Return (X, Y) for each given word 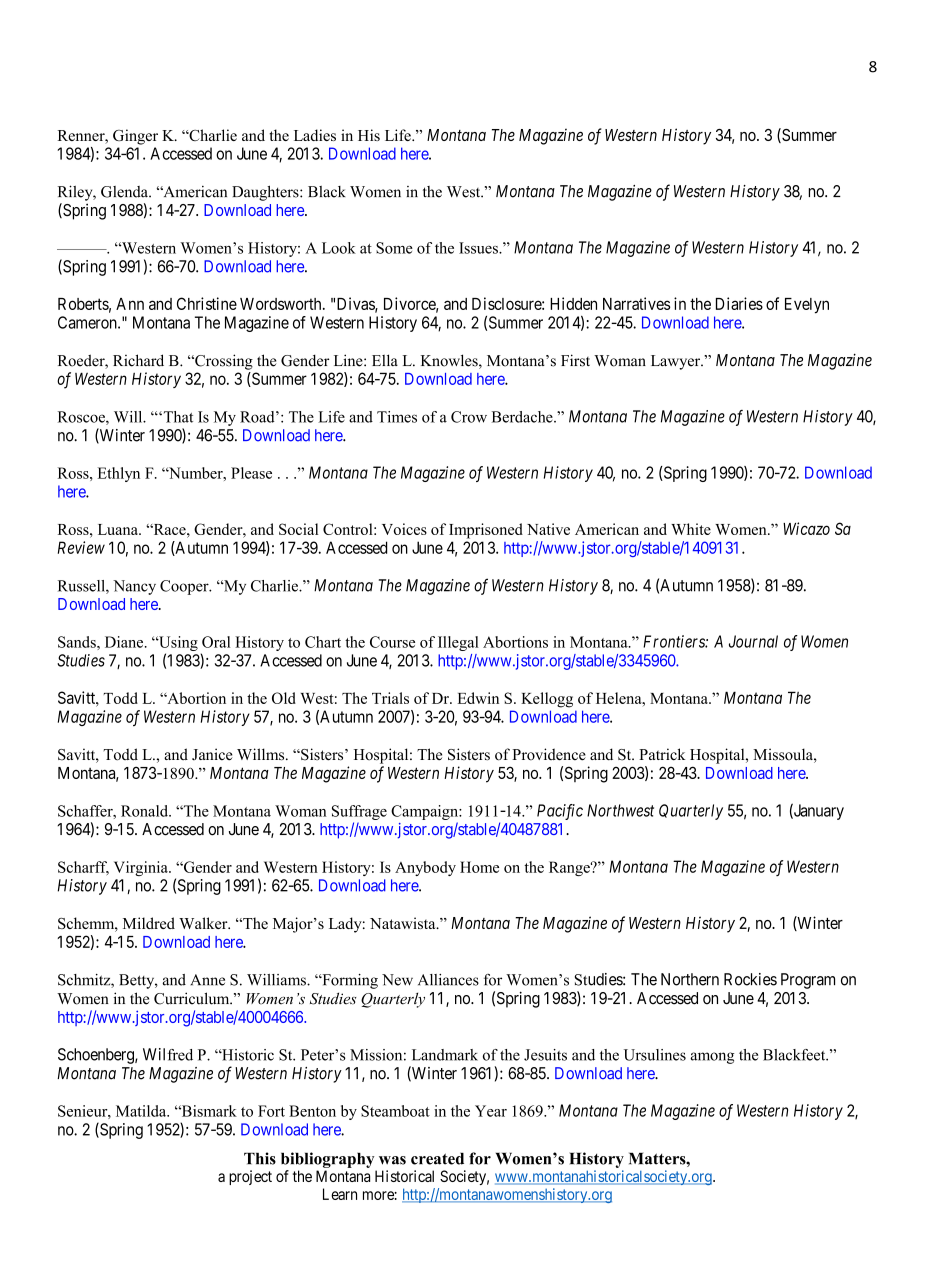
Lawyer (677, 362)
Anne (207, 980)
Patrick (662, 754)
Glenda (125, 192)
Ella (385, 360)
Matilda (142, 1111)
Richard (138, 360)
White (691, 529)
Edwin (478, 698)
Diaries (739, 303)
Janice (212, 754)
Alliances (448, 980)
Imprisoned (486, 531)
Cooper (185, 587)
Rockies (750, 979)
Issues (479, 248)
